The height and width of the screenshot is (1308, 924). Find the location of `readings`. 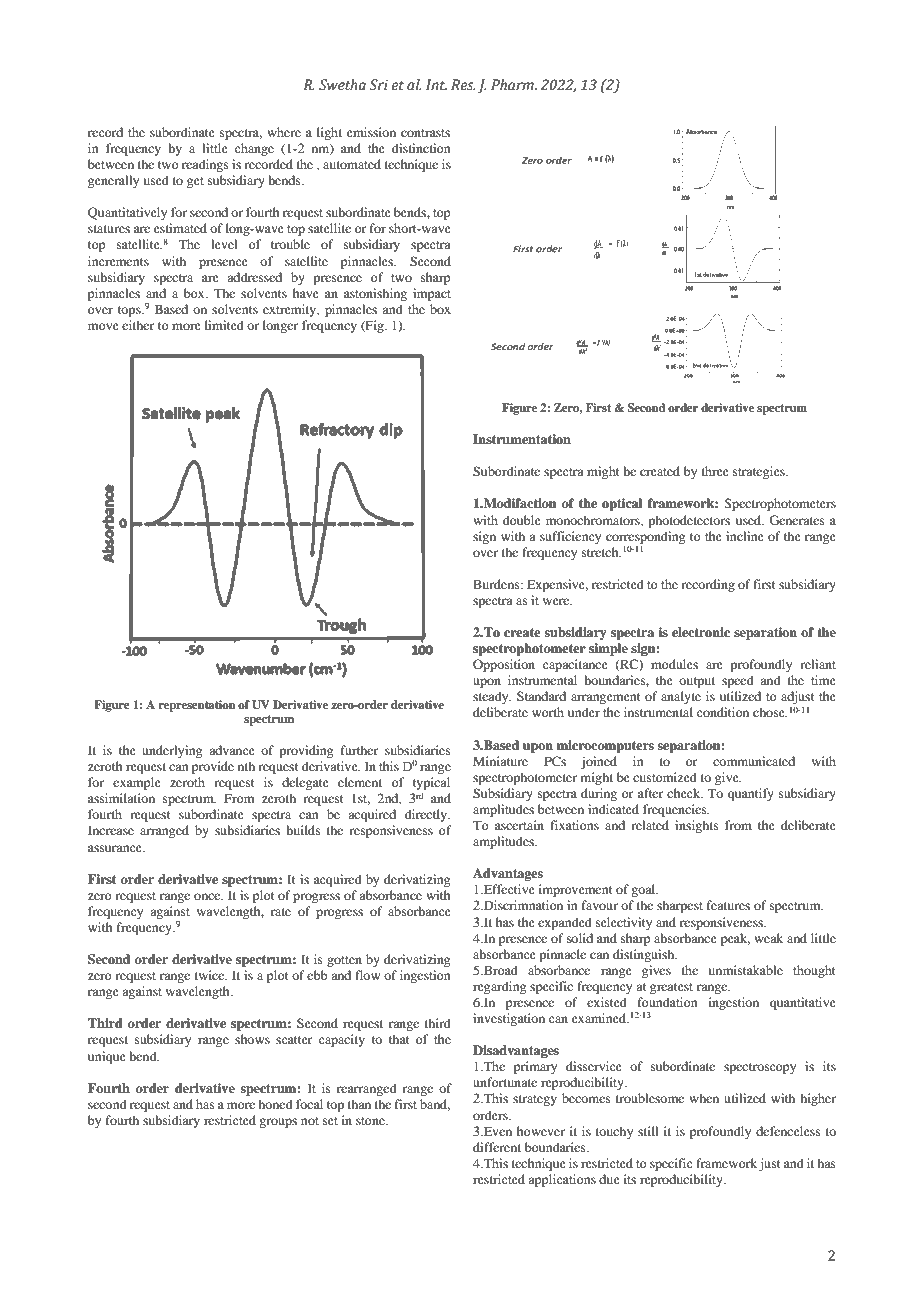

readings is located at coordinates (205, 165).
